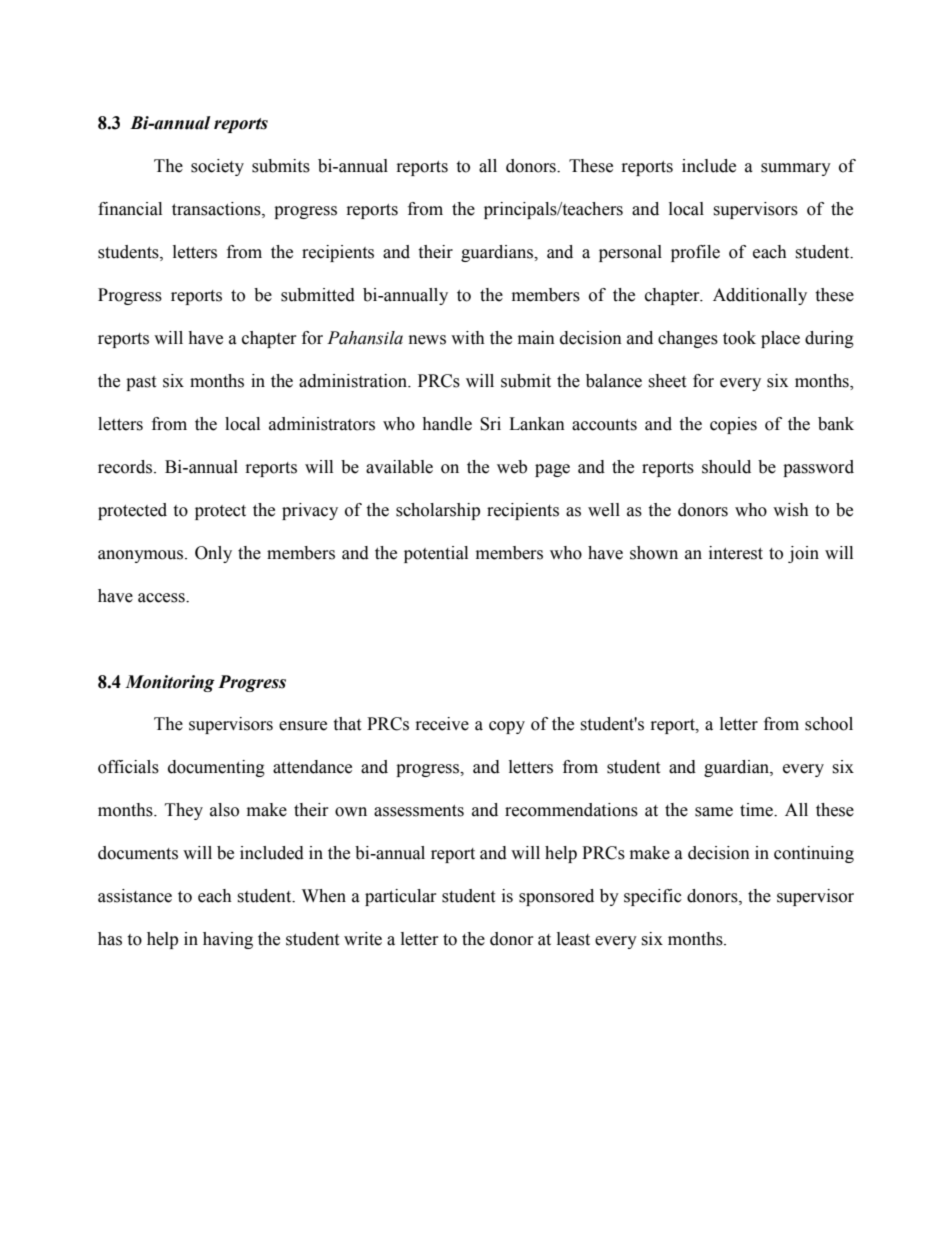 The height and width of the document is (1233, 952). I want to click on specific, so click(653, 897).
